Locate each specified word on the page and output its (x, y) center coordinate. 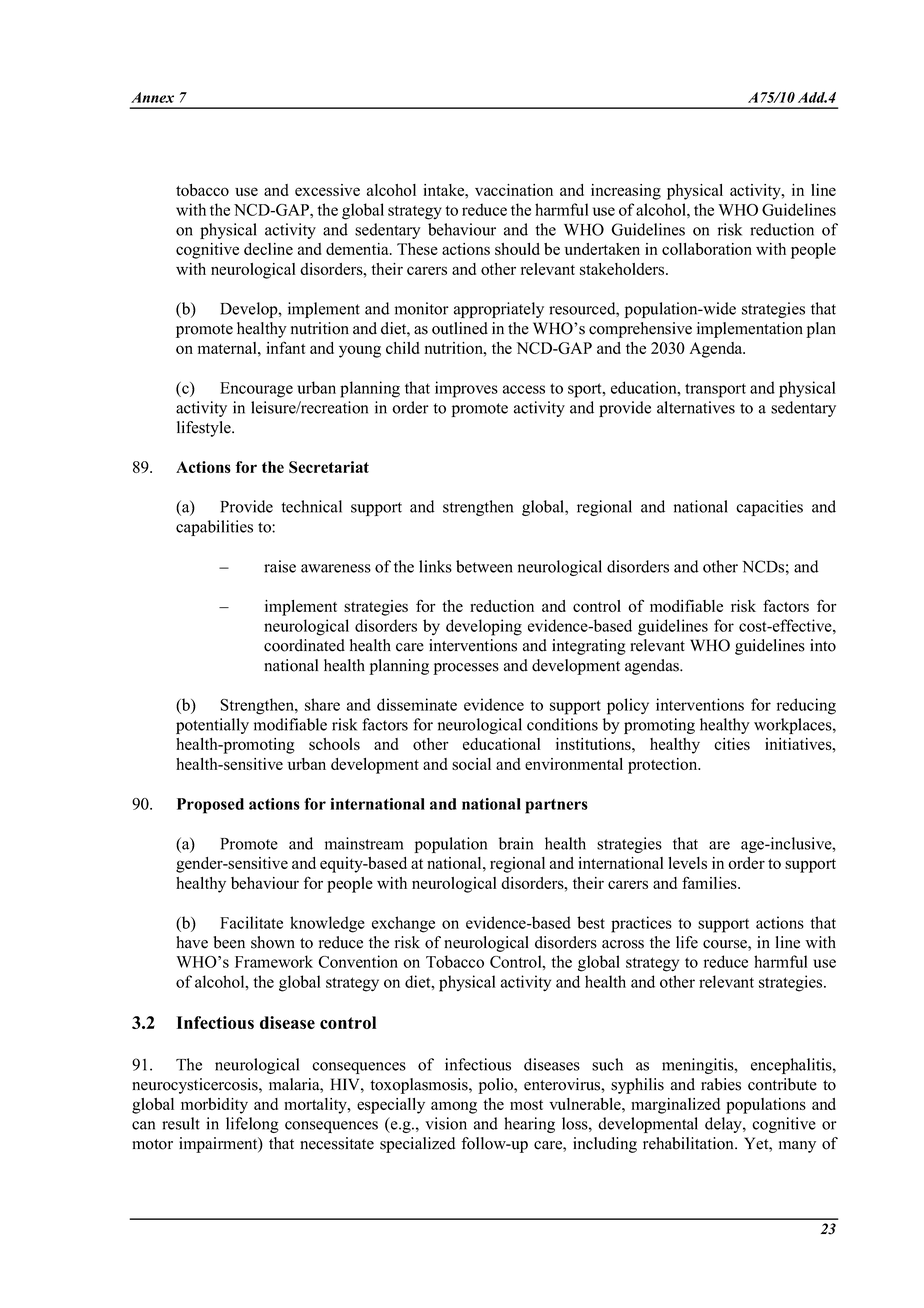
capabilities (214, 528)
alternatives (696, 407)
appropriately (499, 310)
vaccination (514, 190)
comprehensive (640, 330)
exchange (403, 924)
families (710, 882)
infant (285, 347)
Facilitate (251, 922)
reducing (806, 706)
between (484, 566)
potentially (212, 726)
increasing (626, 192)
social (471, 764)
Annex (152, 97)
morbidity (214, 1106)
